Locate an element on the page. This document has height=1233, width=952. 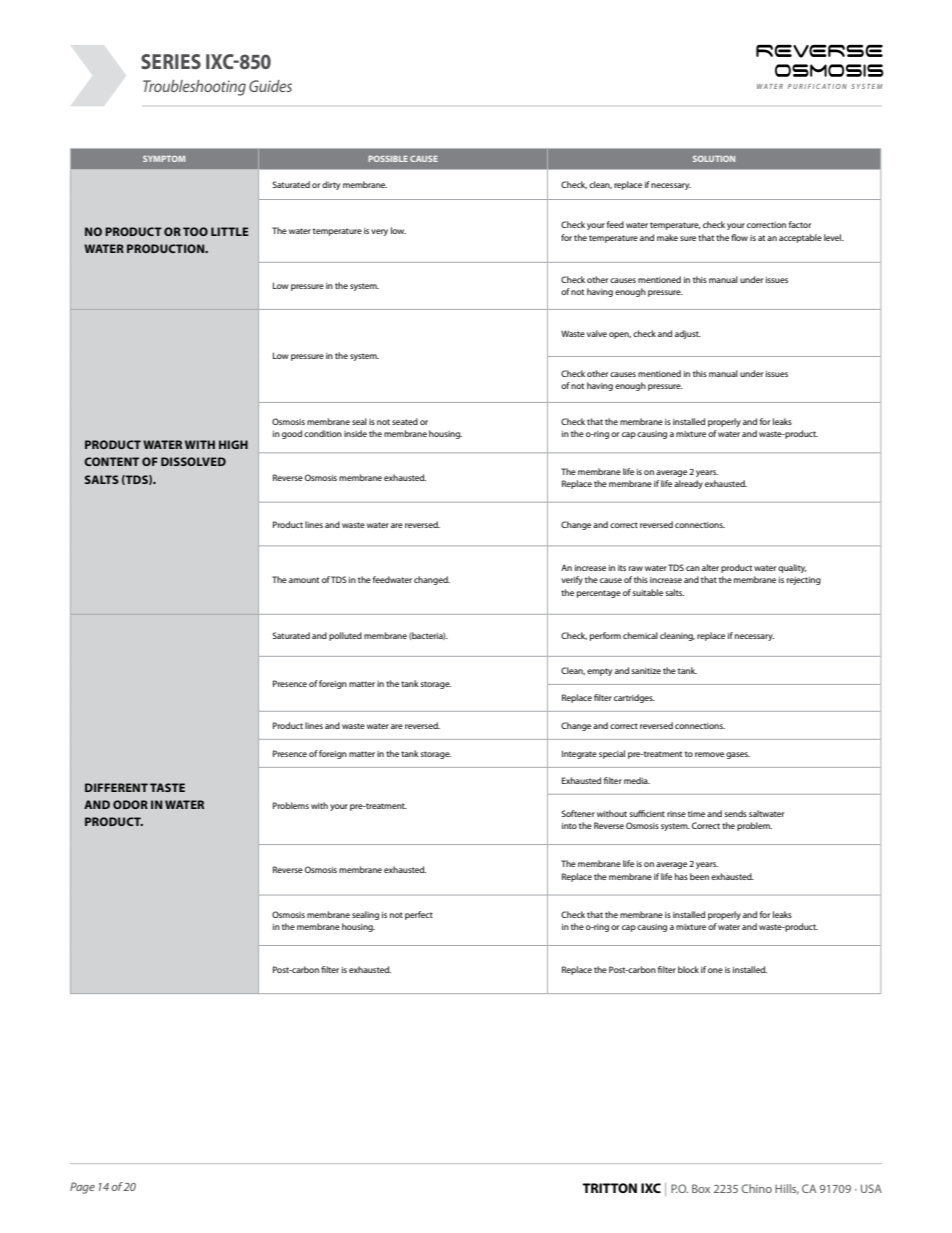
already is located at coordinates (688, 484).
